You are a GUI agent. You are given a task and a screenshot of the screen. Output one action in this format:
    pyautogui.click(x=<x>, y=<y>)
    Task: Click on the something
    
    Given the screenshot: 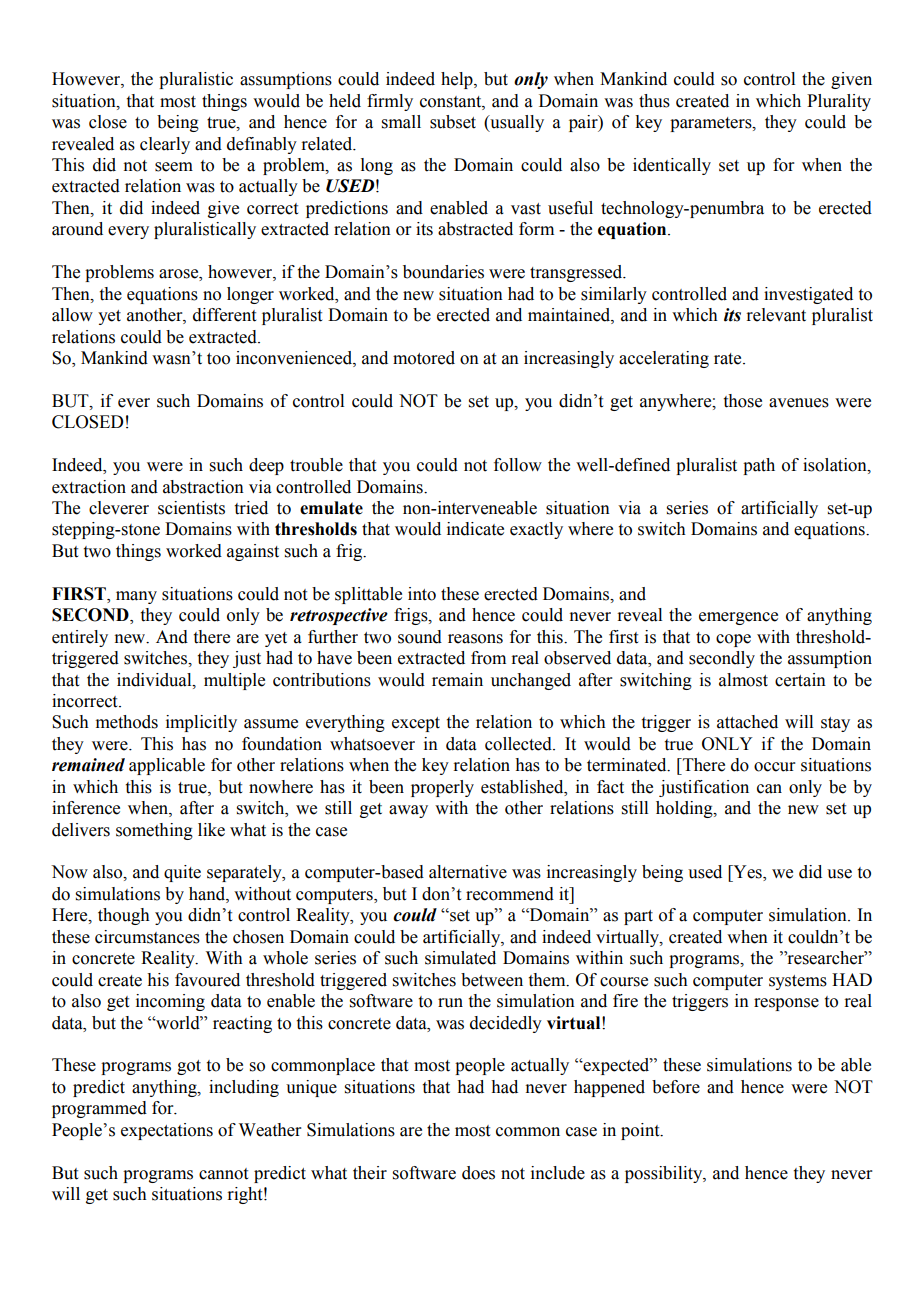 What is the action you would take?
    pyautogui.click(x=154, y=831)
